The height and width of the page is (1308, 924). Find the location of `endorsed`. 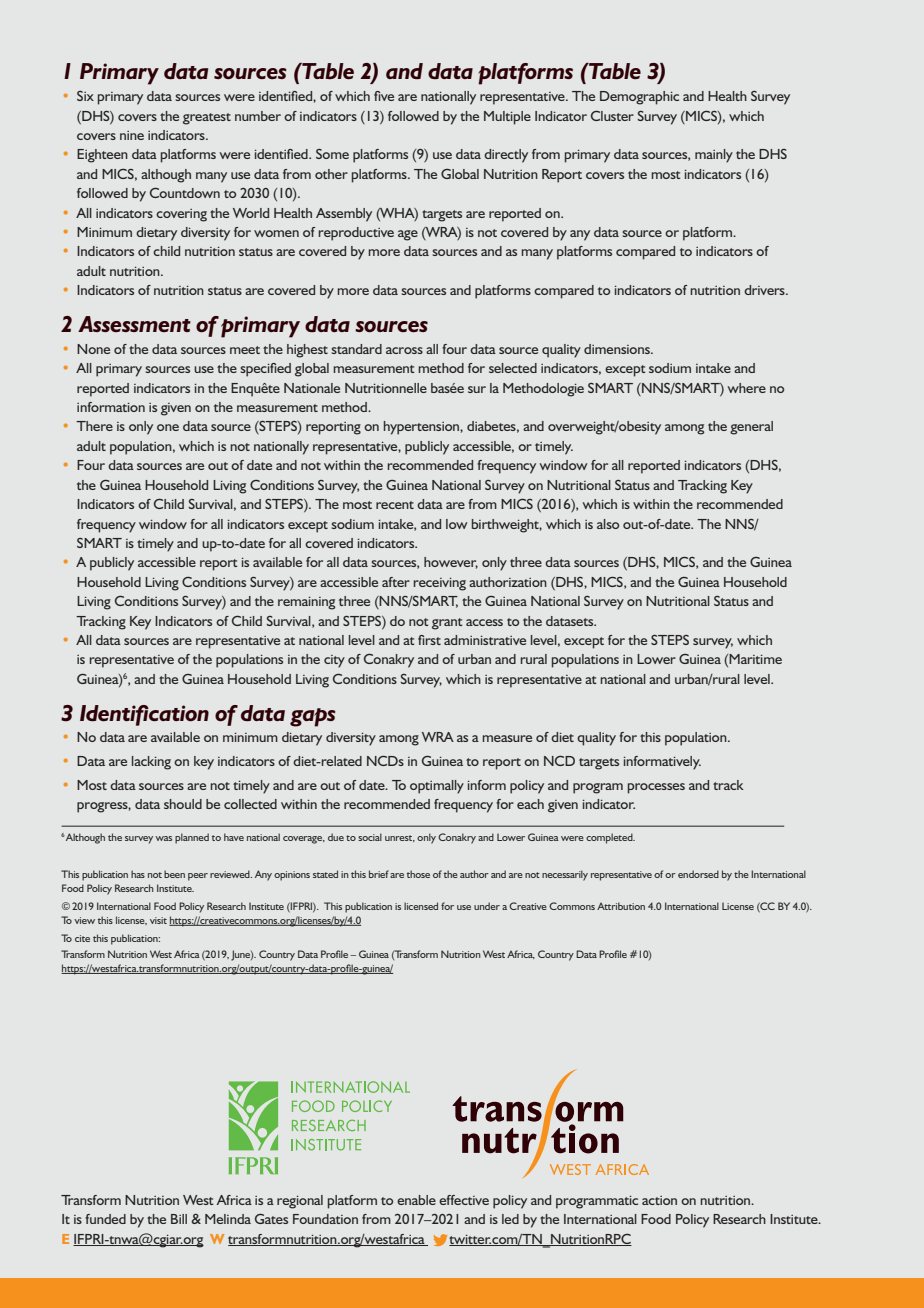

endorsed is located at coordinates (698, 874).
